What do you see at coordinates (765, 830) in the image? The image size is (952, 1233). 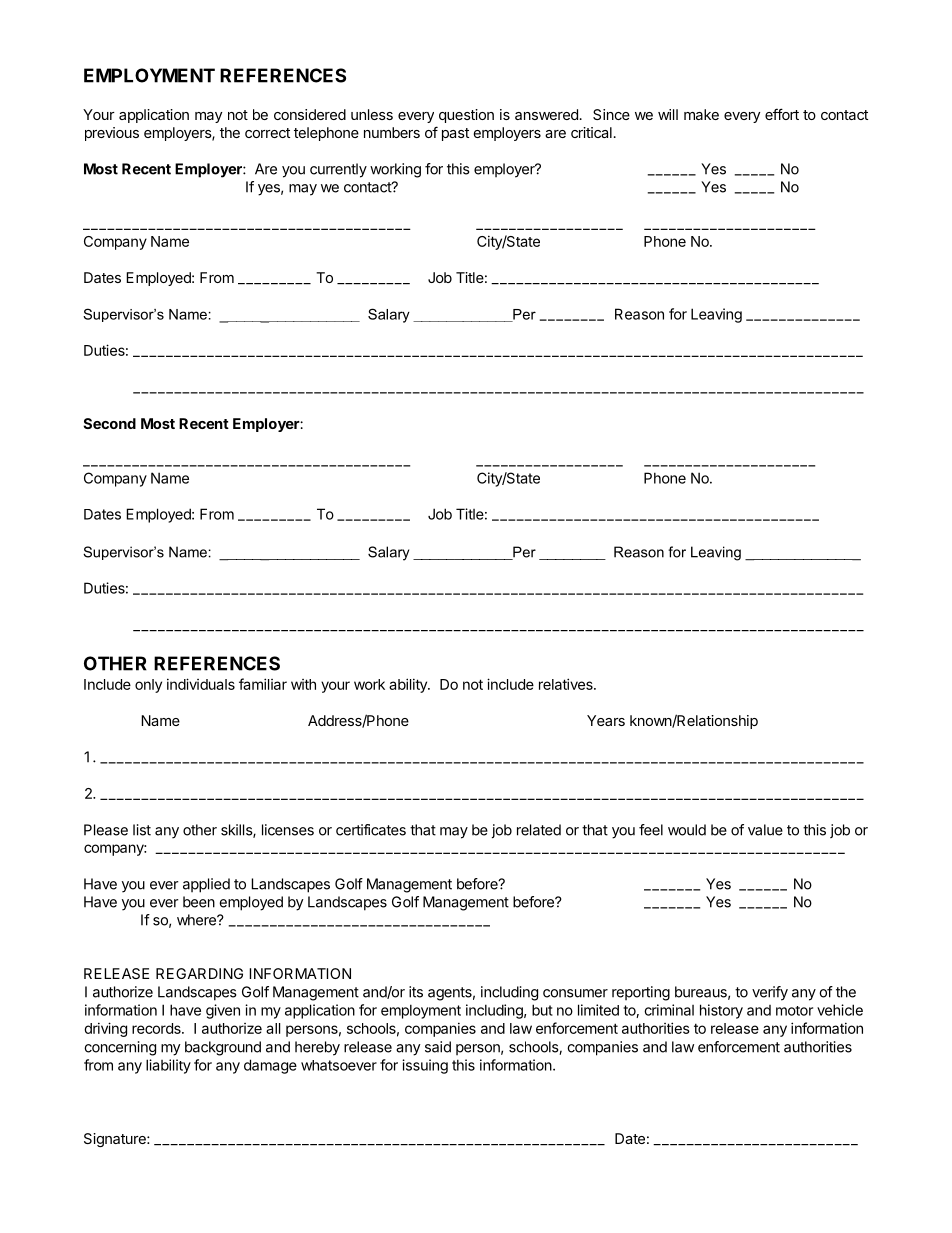 I see `value` at bounding box center [765, 830].
